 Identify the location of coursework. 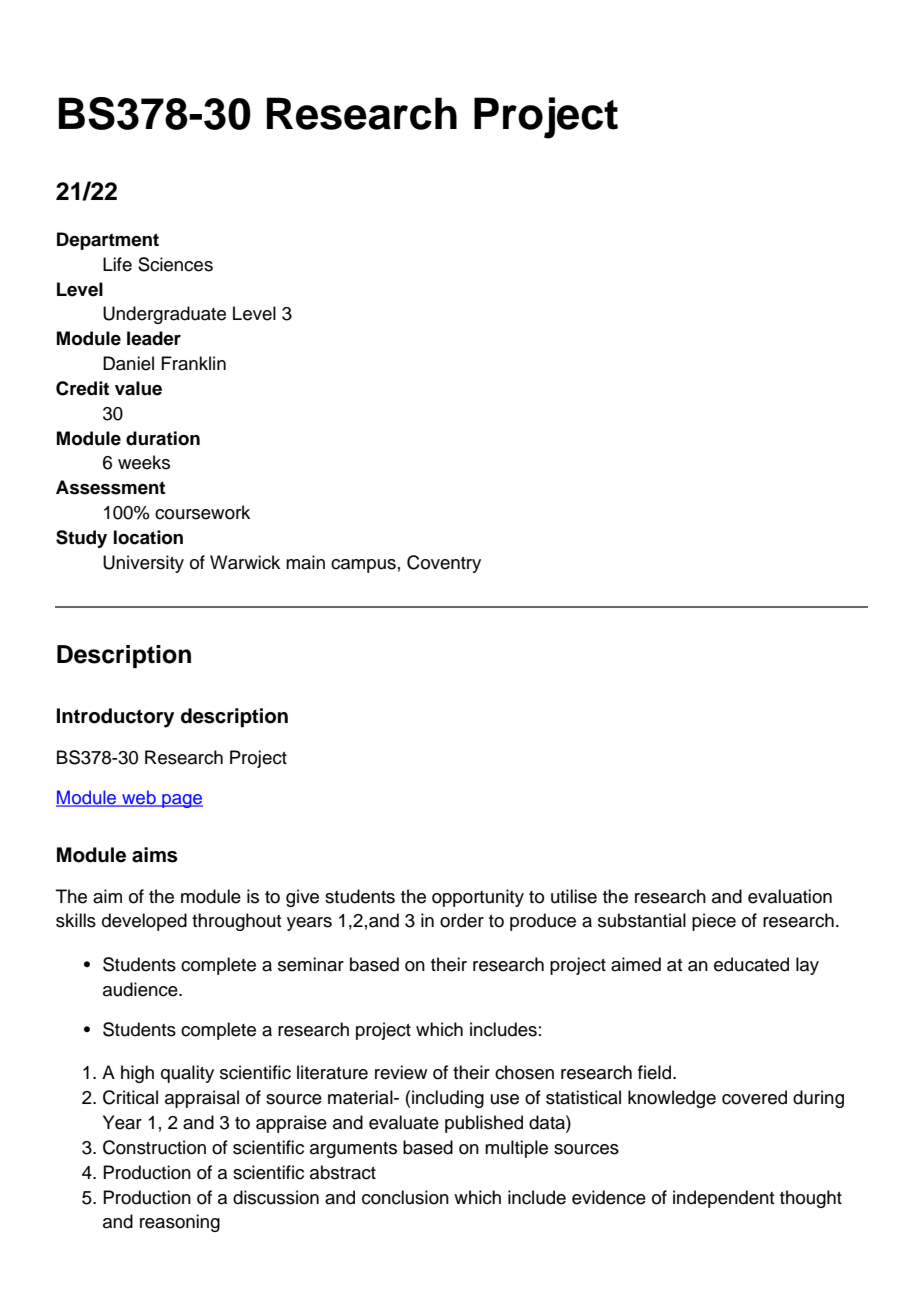
(202, 512).
